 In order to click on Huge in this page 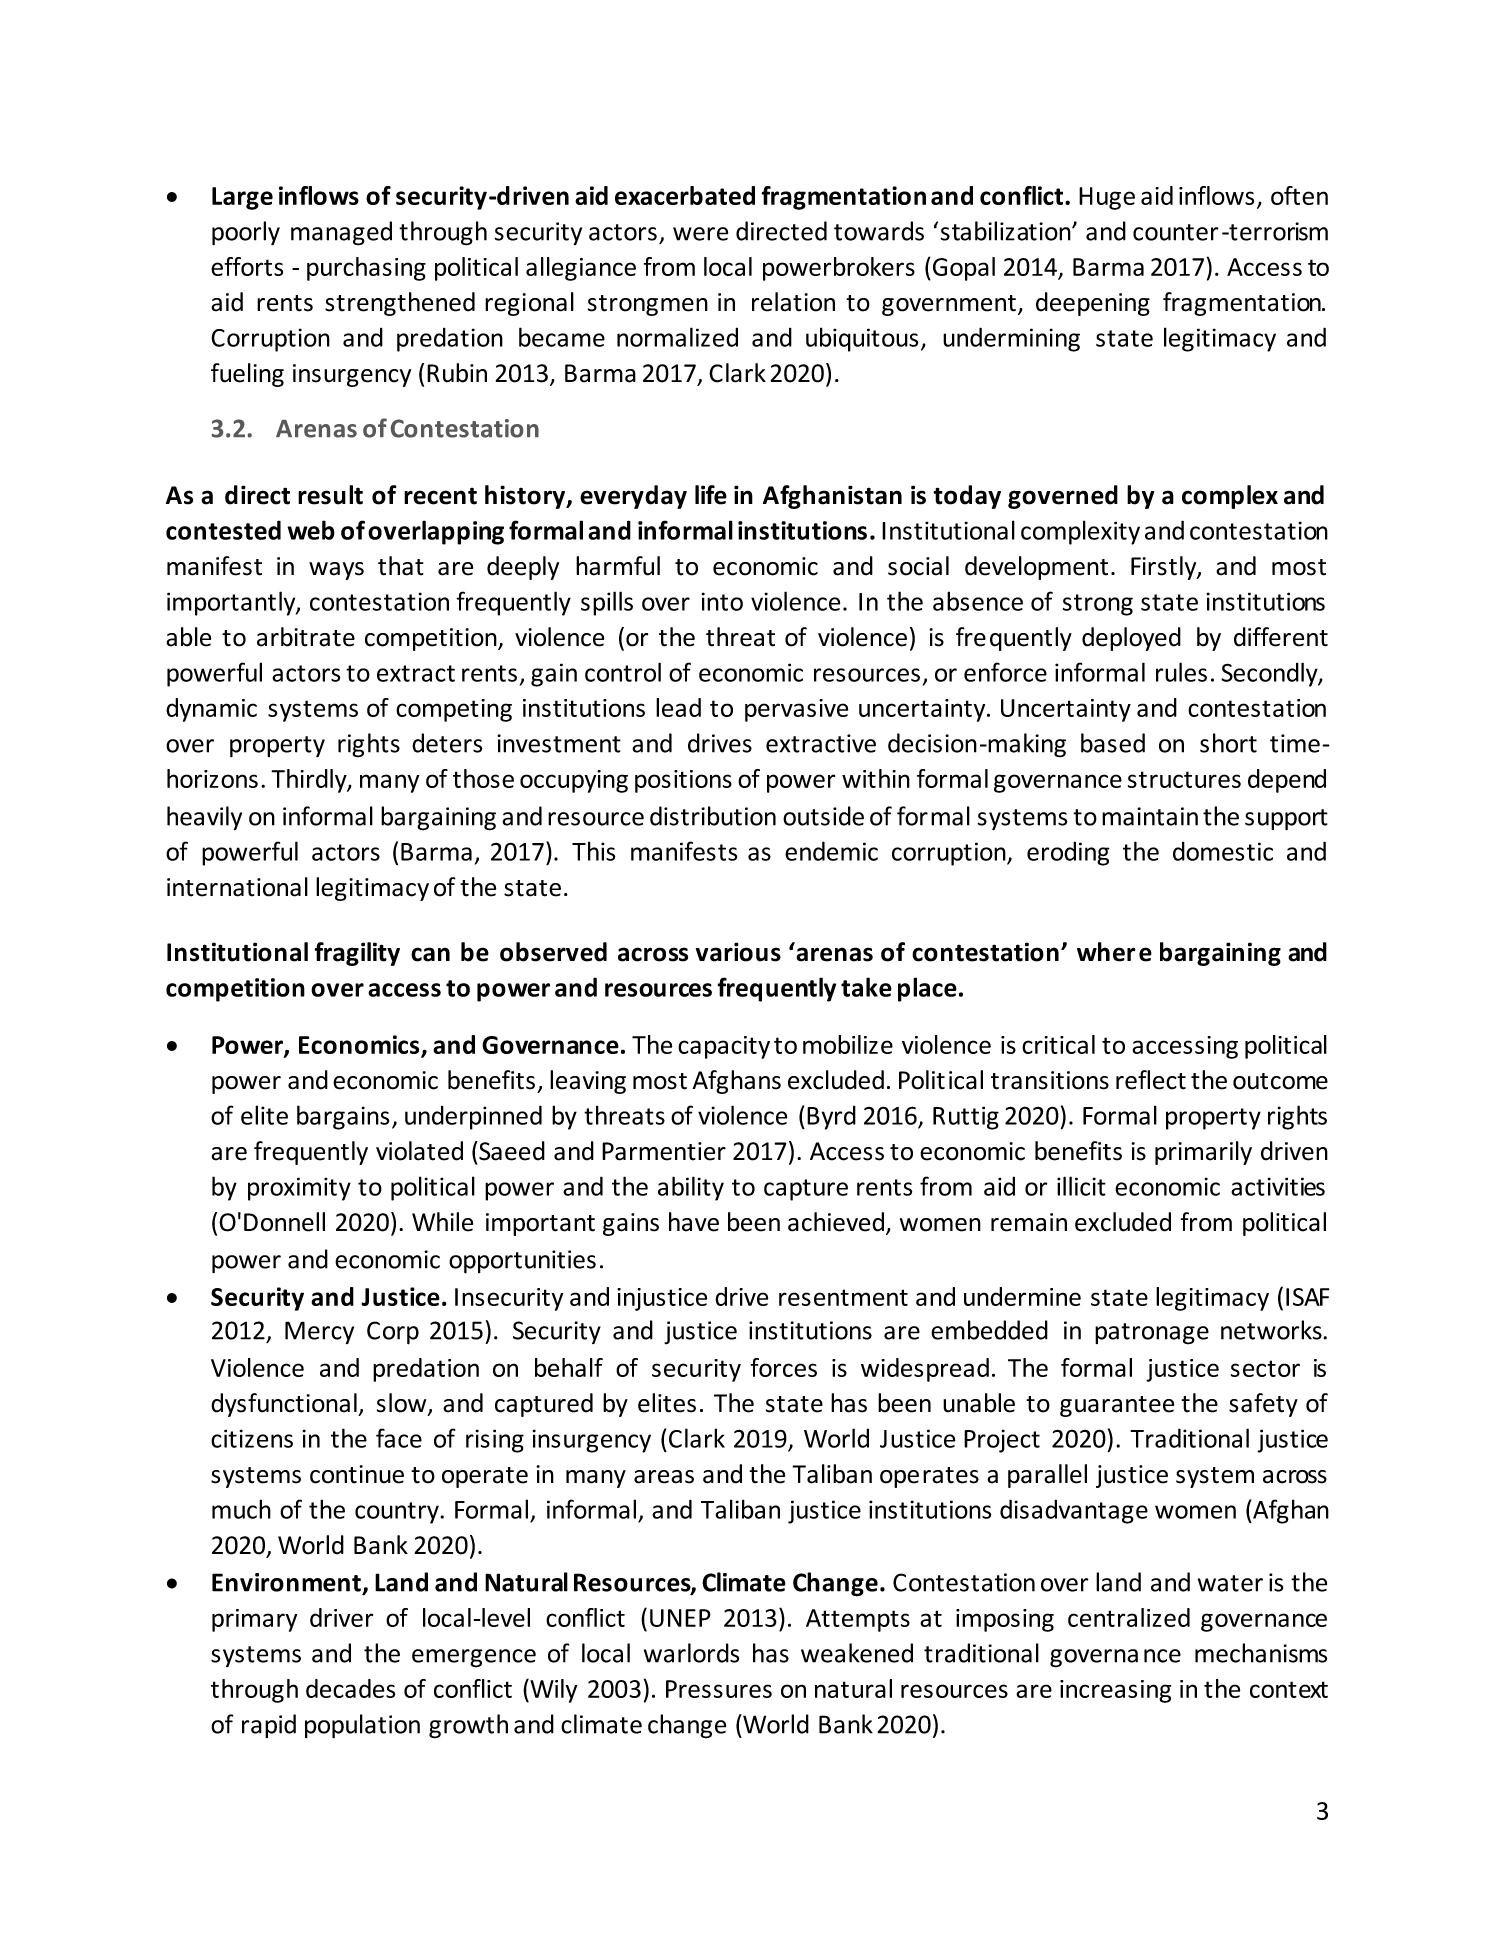, I will do `click(1107, 198)`.
